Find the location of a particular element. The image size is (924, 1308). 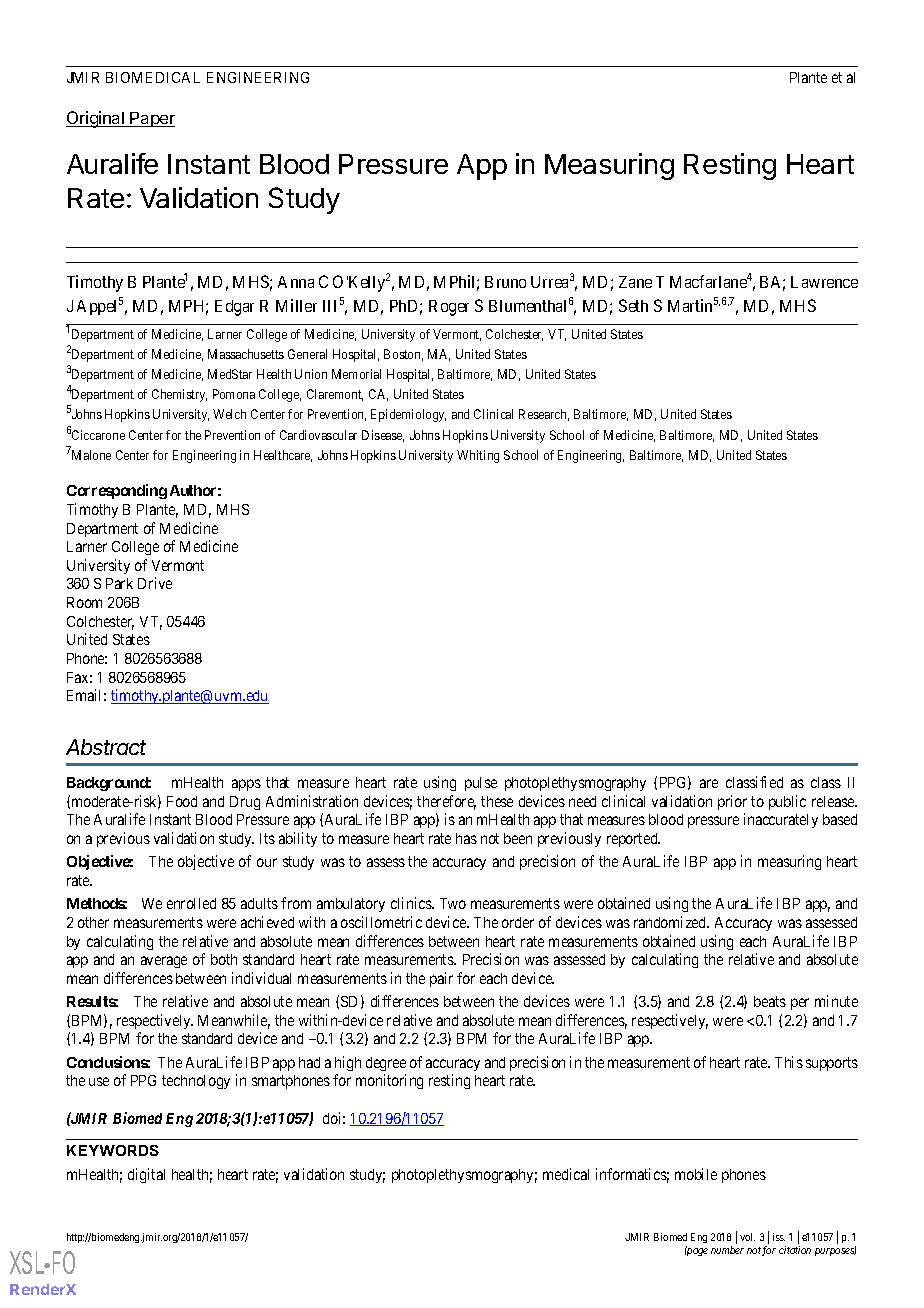

prior is located at coordinates (732, 802).
